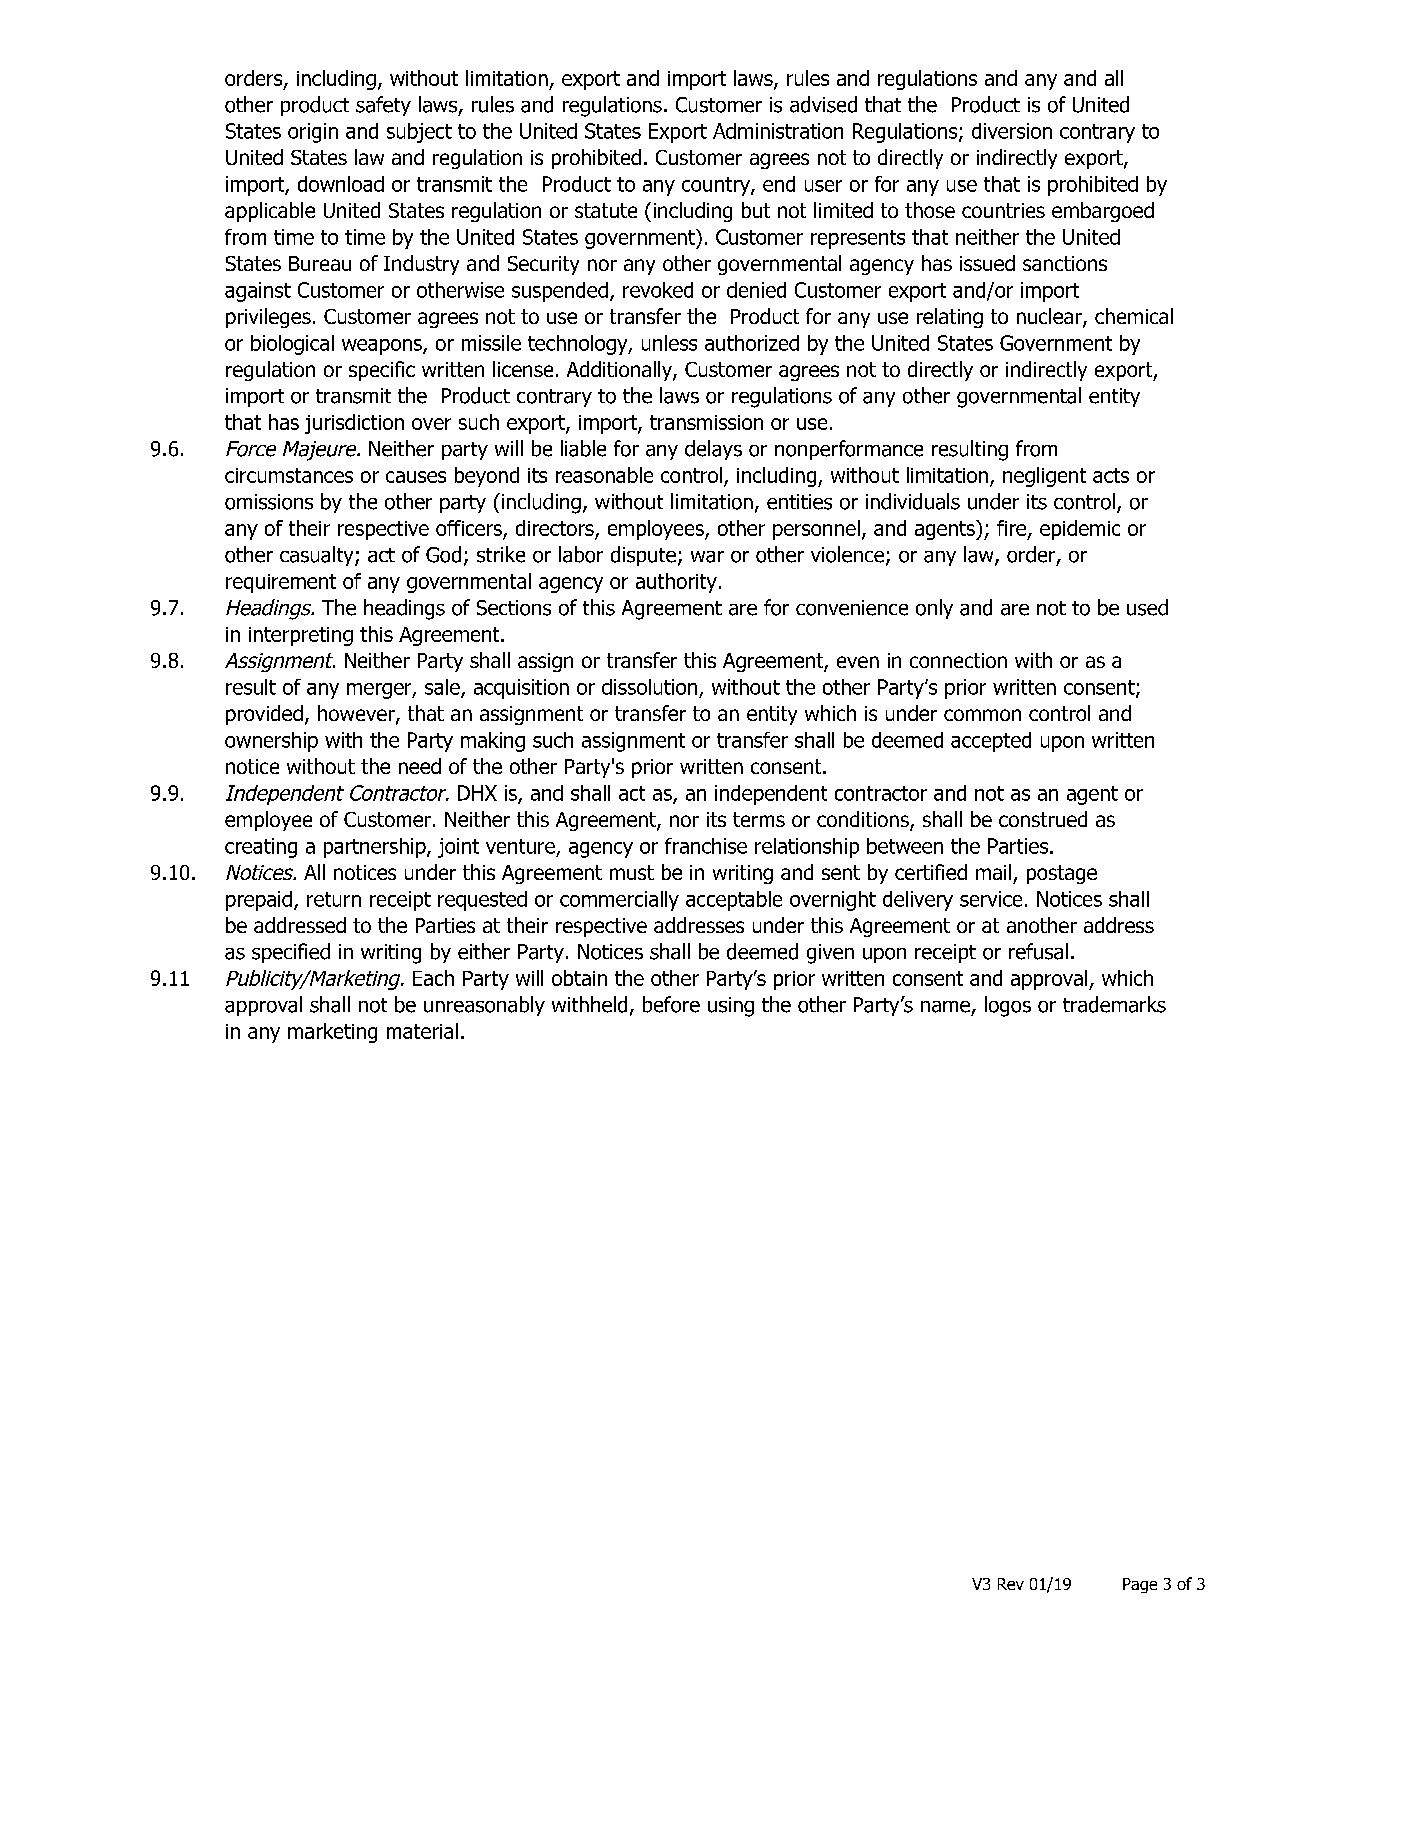 This screenshot has height=1826, width=1411. What do you see at coordinates (433, 978) in the screenshot?
I see `Each` at bounding box center [433, 978].
